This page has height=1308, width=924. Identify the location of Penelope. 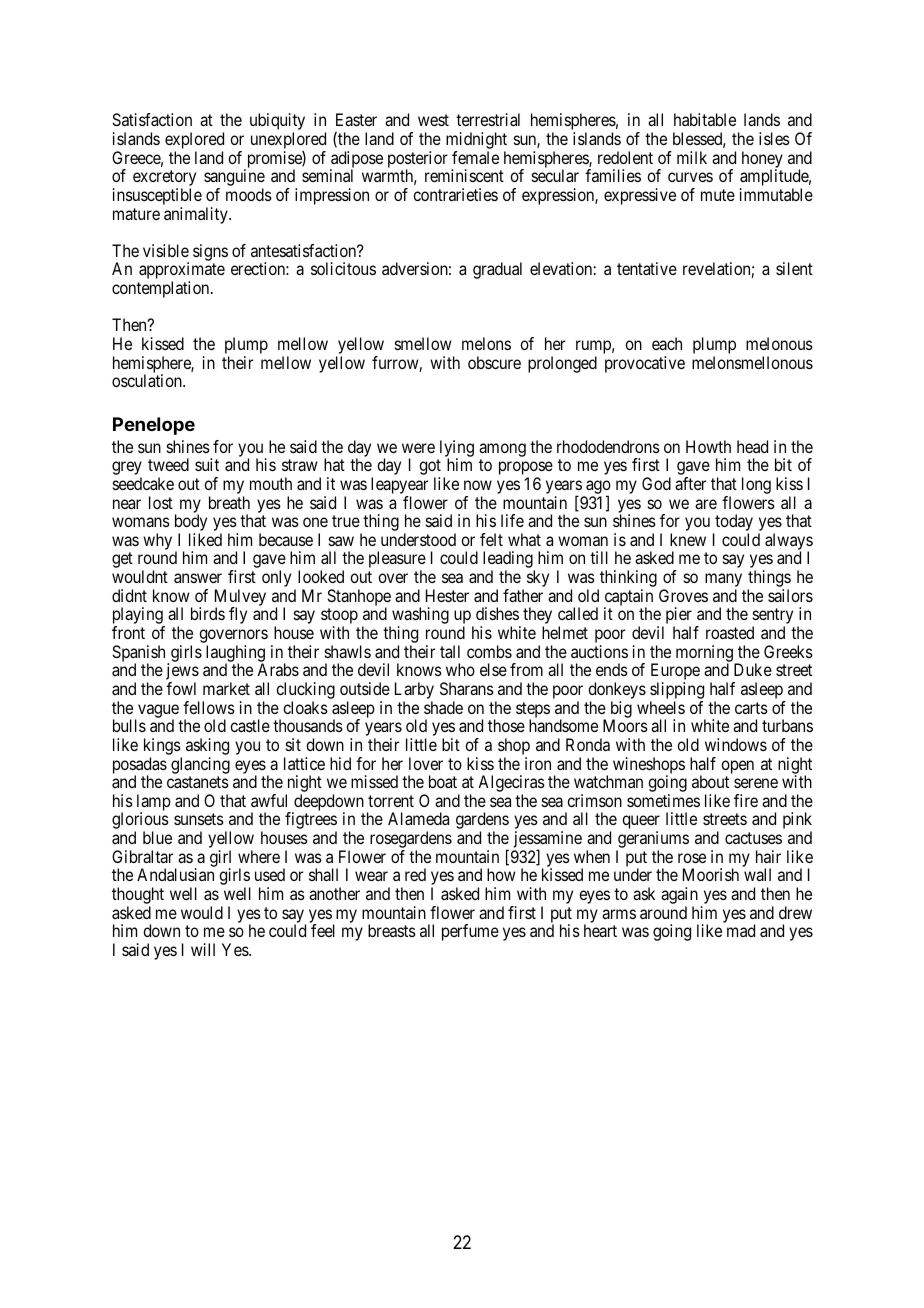
(154, 426).
